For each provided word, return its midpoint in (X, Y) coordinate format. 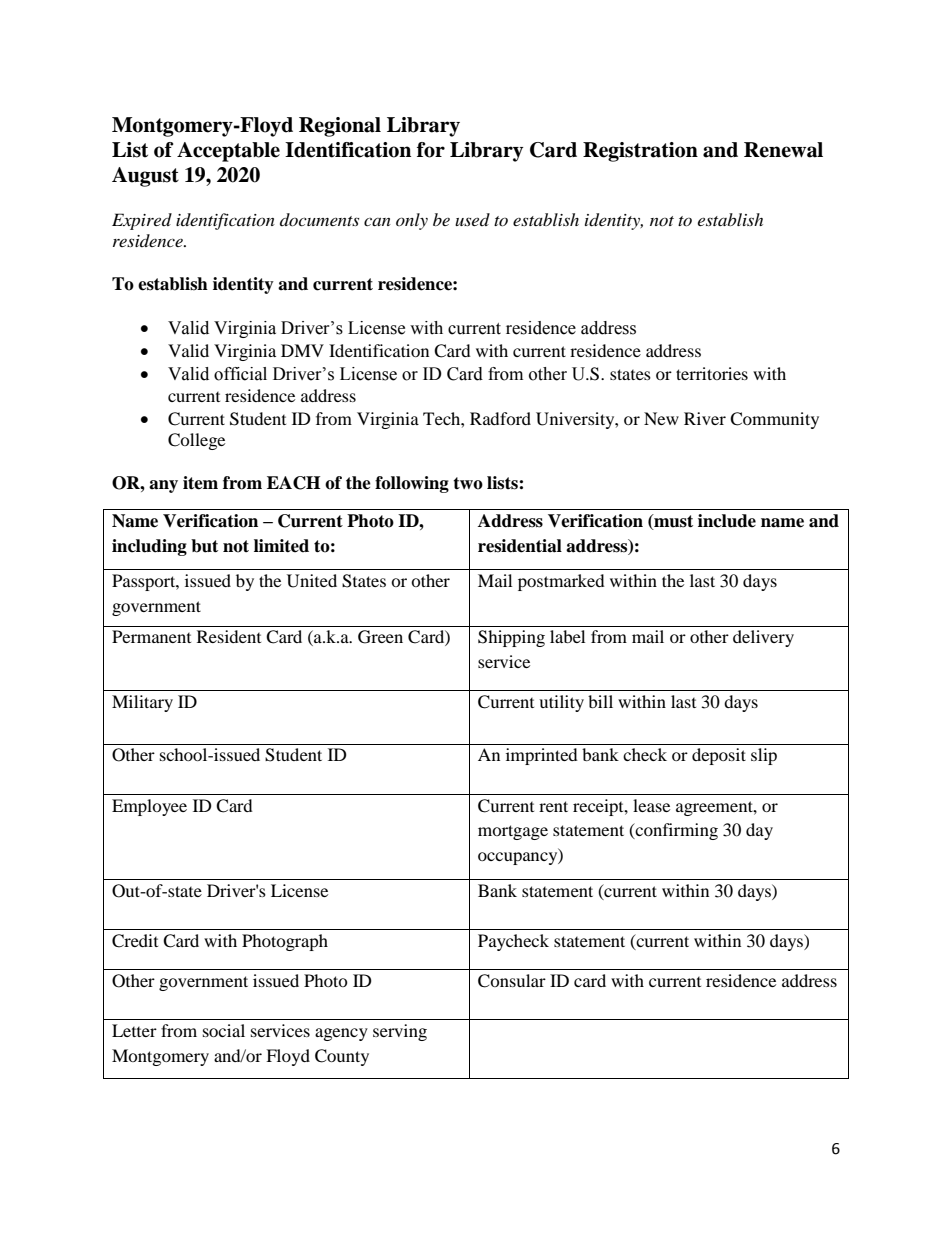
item (200, 483)
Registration (640, 152)
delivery (763, 638)
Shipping (511, 638)
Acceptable (228, 152)
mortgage (513, 832)
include (727, 521)
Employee (149, 807)
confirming (675, 831)
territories (712, 373)
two (468, 483)
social (224, 1030)
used (472, 219)
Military (142, 703)
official (240, 374)
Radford (500, 418)
